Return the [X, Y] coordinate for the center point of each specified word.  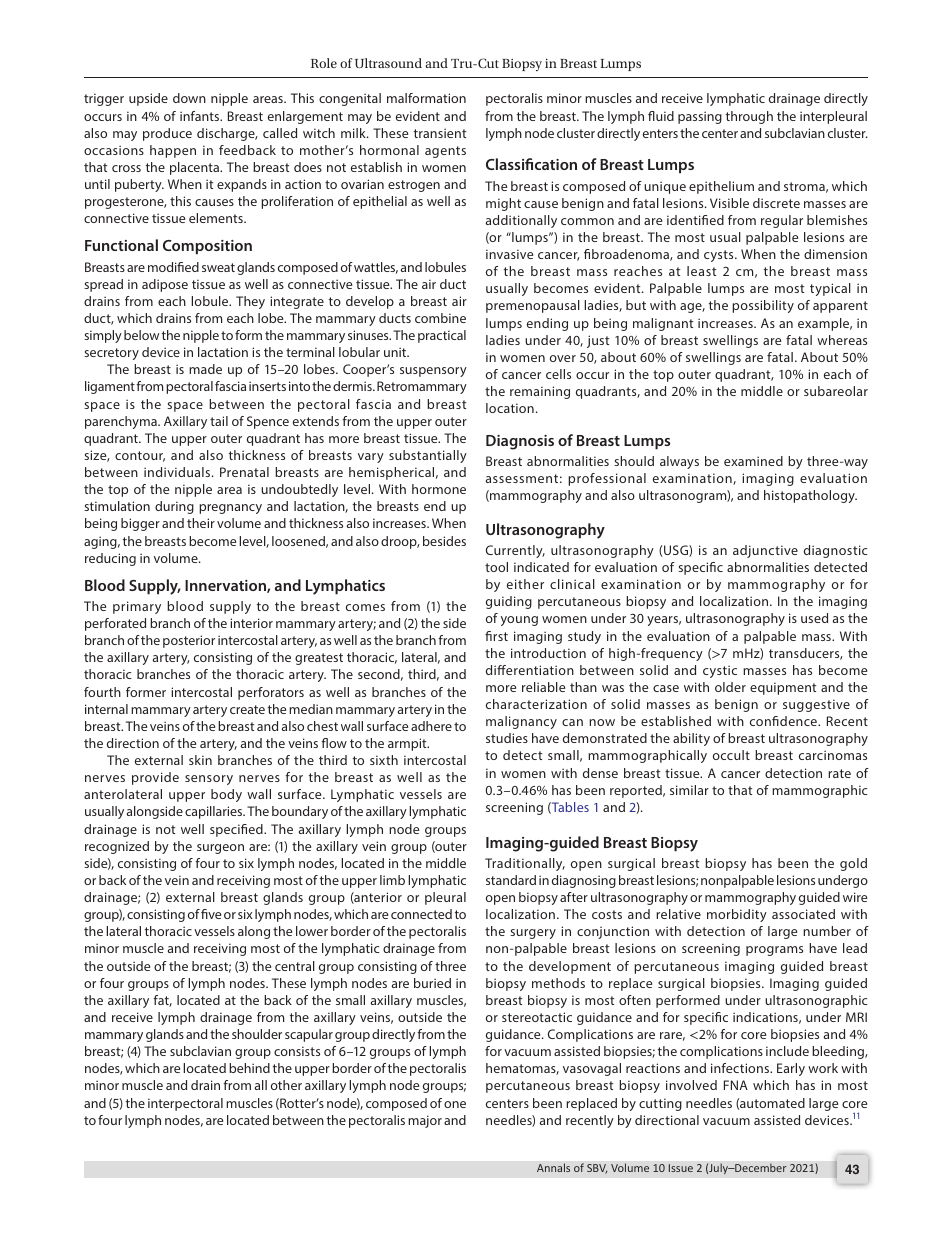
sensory [209, 780]
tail [219, 421]
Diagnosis [520, 442]
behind [249, 1068]
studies [507, 738]
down [189, 98]
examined [753, 461]
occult [731, 755]
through [749, 117]
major [425, 1121]
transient [440, 133]
